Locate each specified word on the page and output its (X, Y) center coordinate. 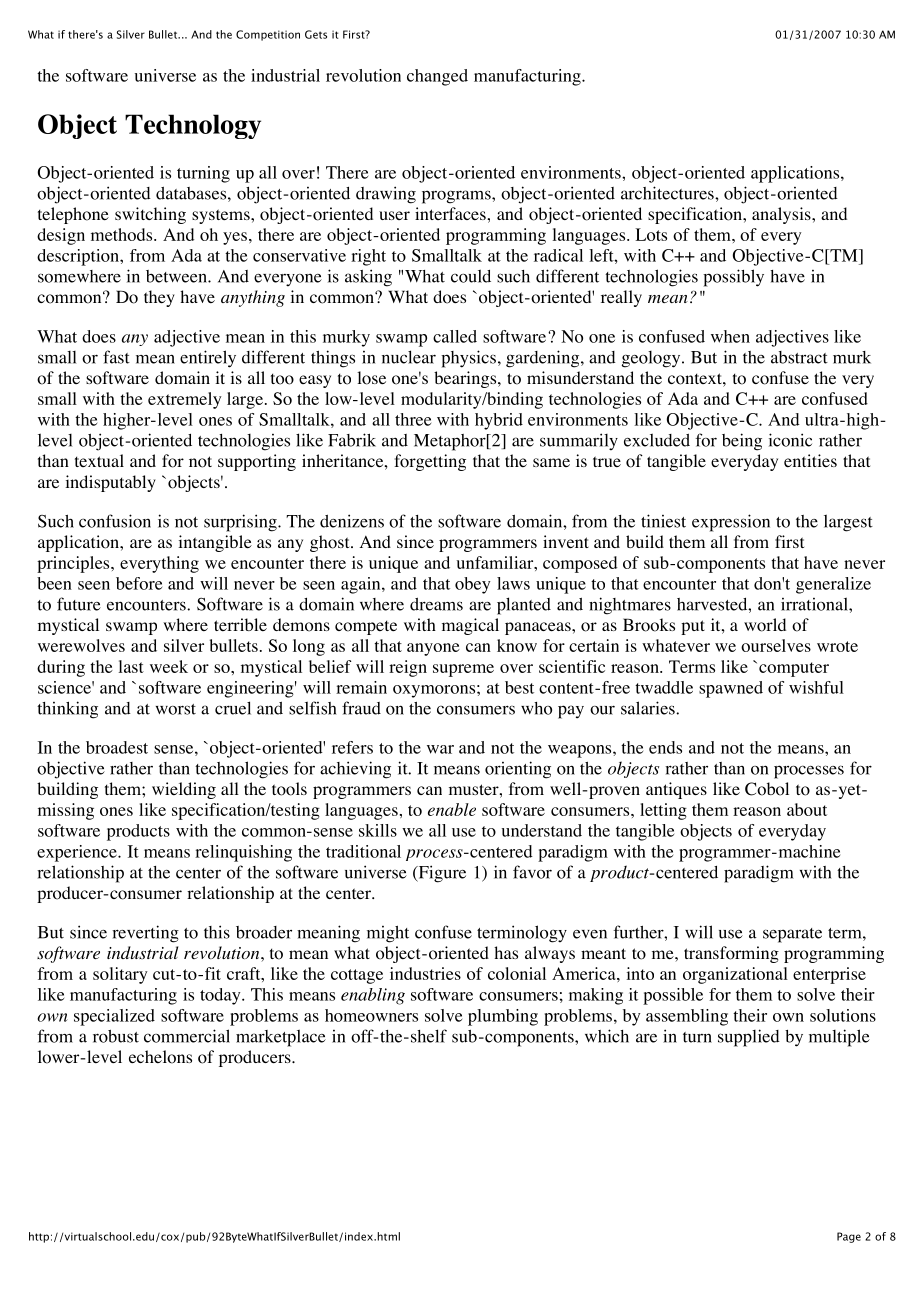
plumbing (503, 1017)
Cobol (767, 789)
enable (452, 809)
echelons (160, 1057)
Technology (193, 126)
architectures (668, 193)
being (742, 442)
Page (849, 1237)
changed (437, 77)
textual (99, 460)
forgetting (430, 462)
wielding (184, 790)
